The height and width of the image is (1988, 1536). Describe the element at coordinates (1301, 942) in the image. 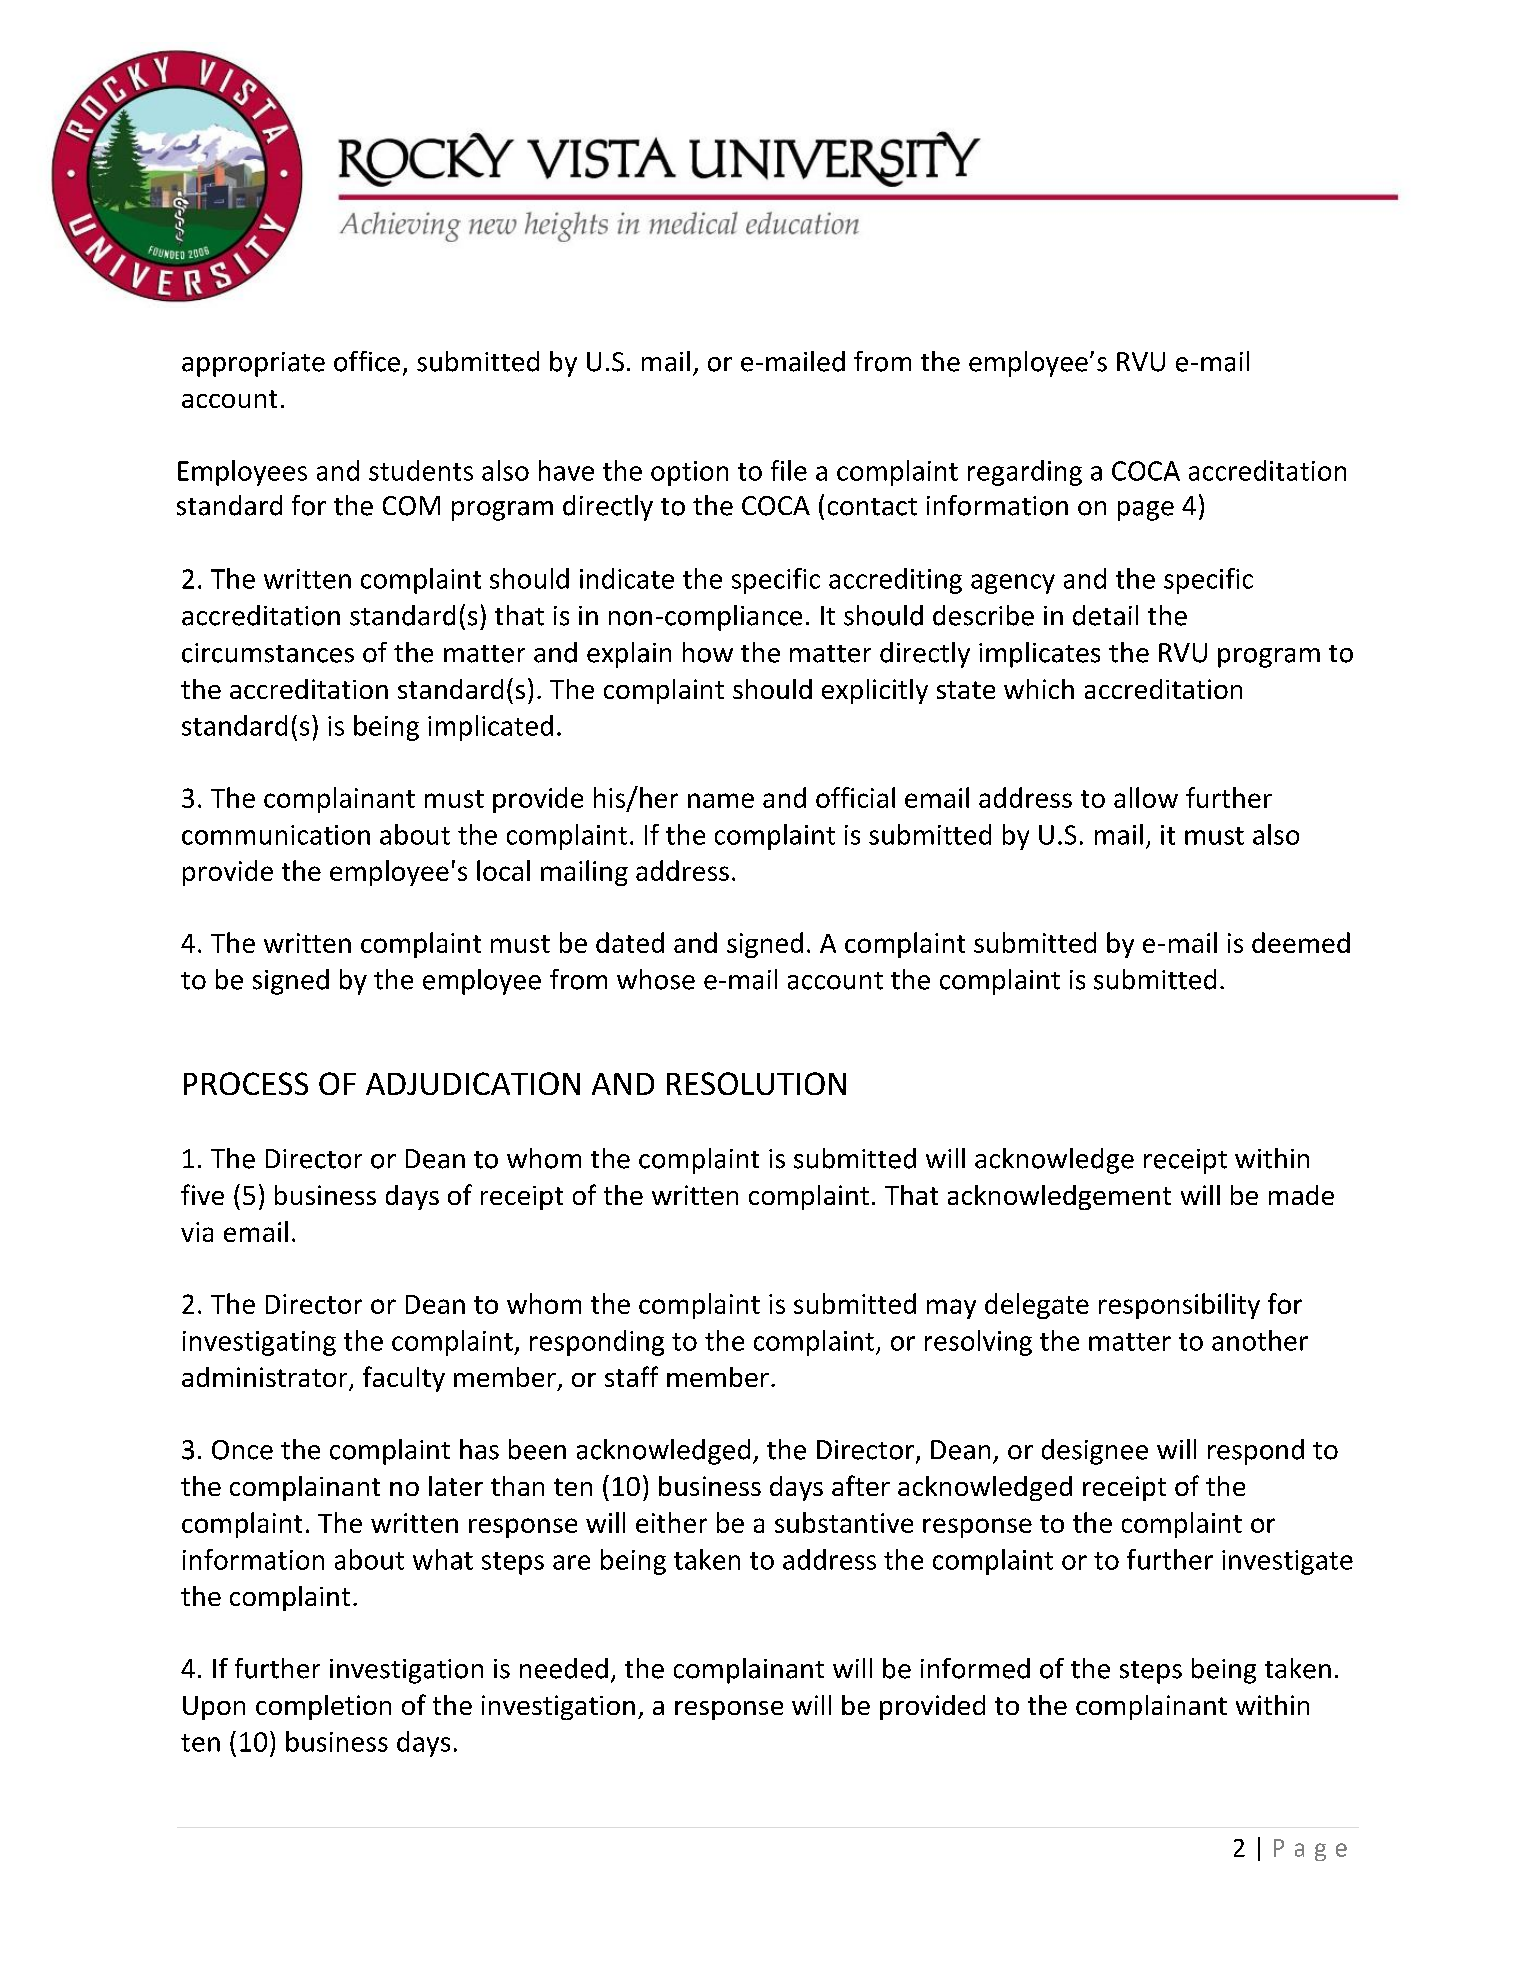

I see `deemed` at that location.
